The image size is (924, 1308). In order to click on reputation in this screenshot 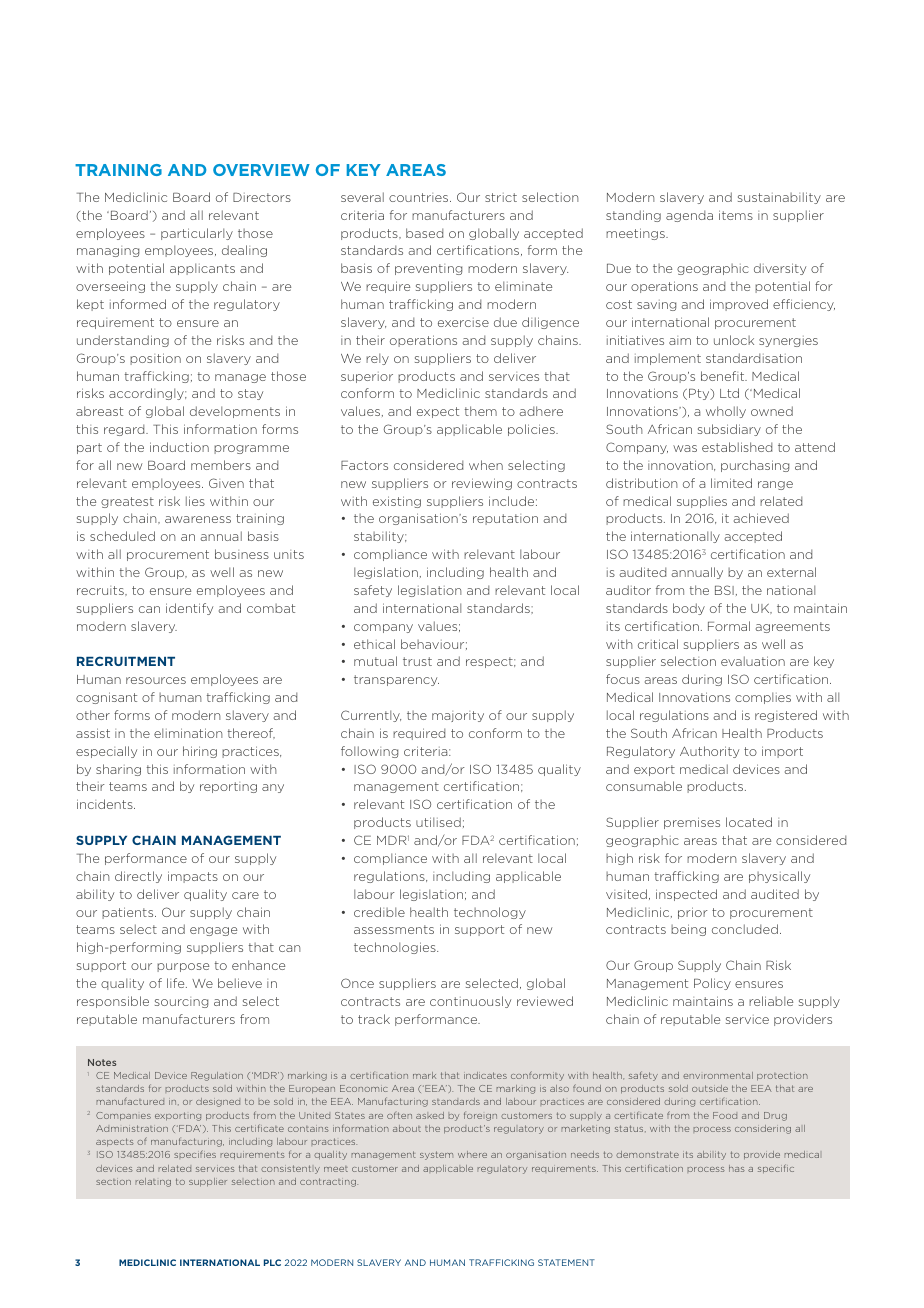, I will do `click(505, 519)`.
